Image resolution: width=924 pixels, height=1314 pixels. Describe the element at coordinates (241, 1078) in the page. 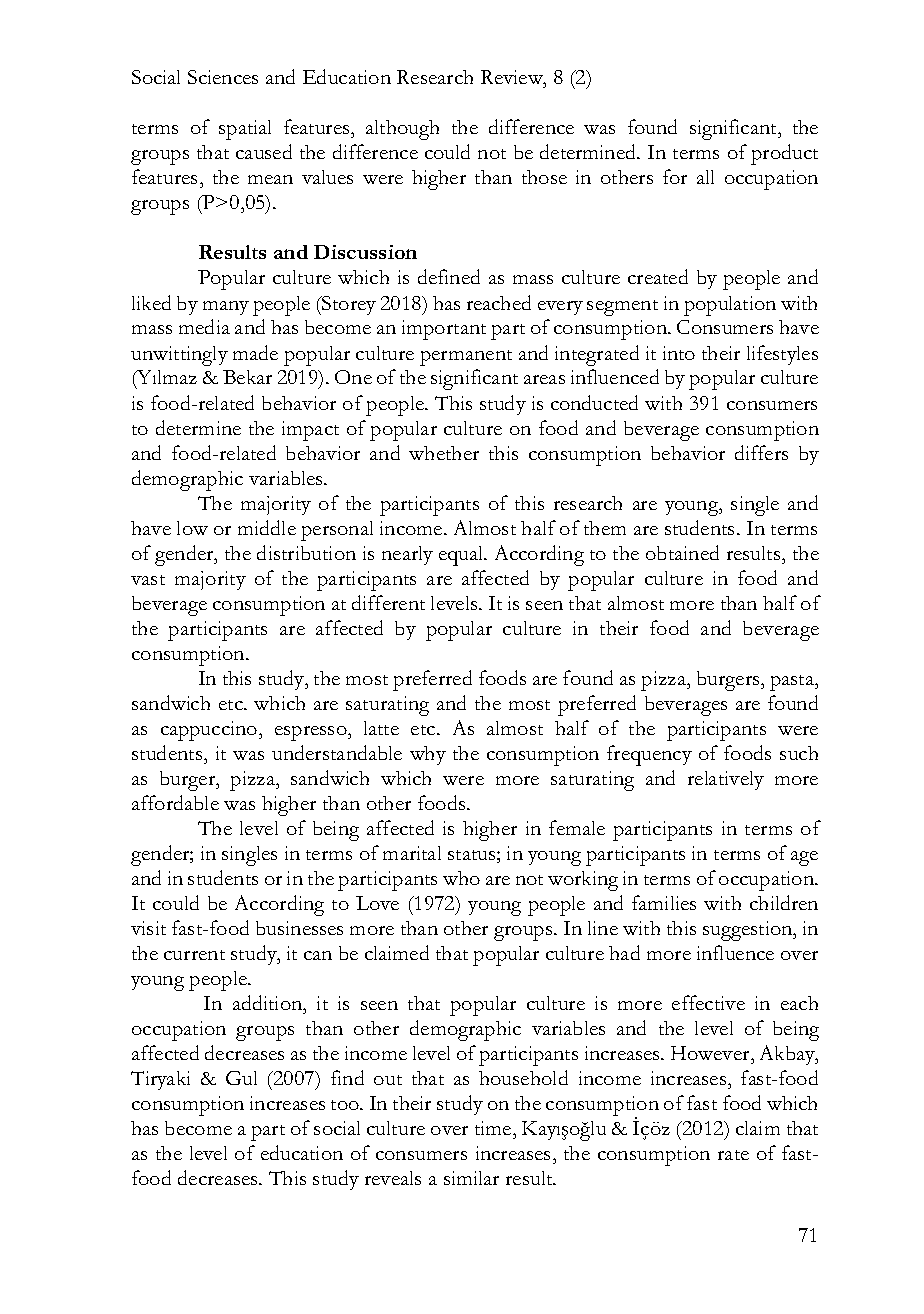

I see `Gul` at that location.
